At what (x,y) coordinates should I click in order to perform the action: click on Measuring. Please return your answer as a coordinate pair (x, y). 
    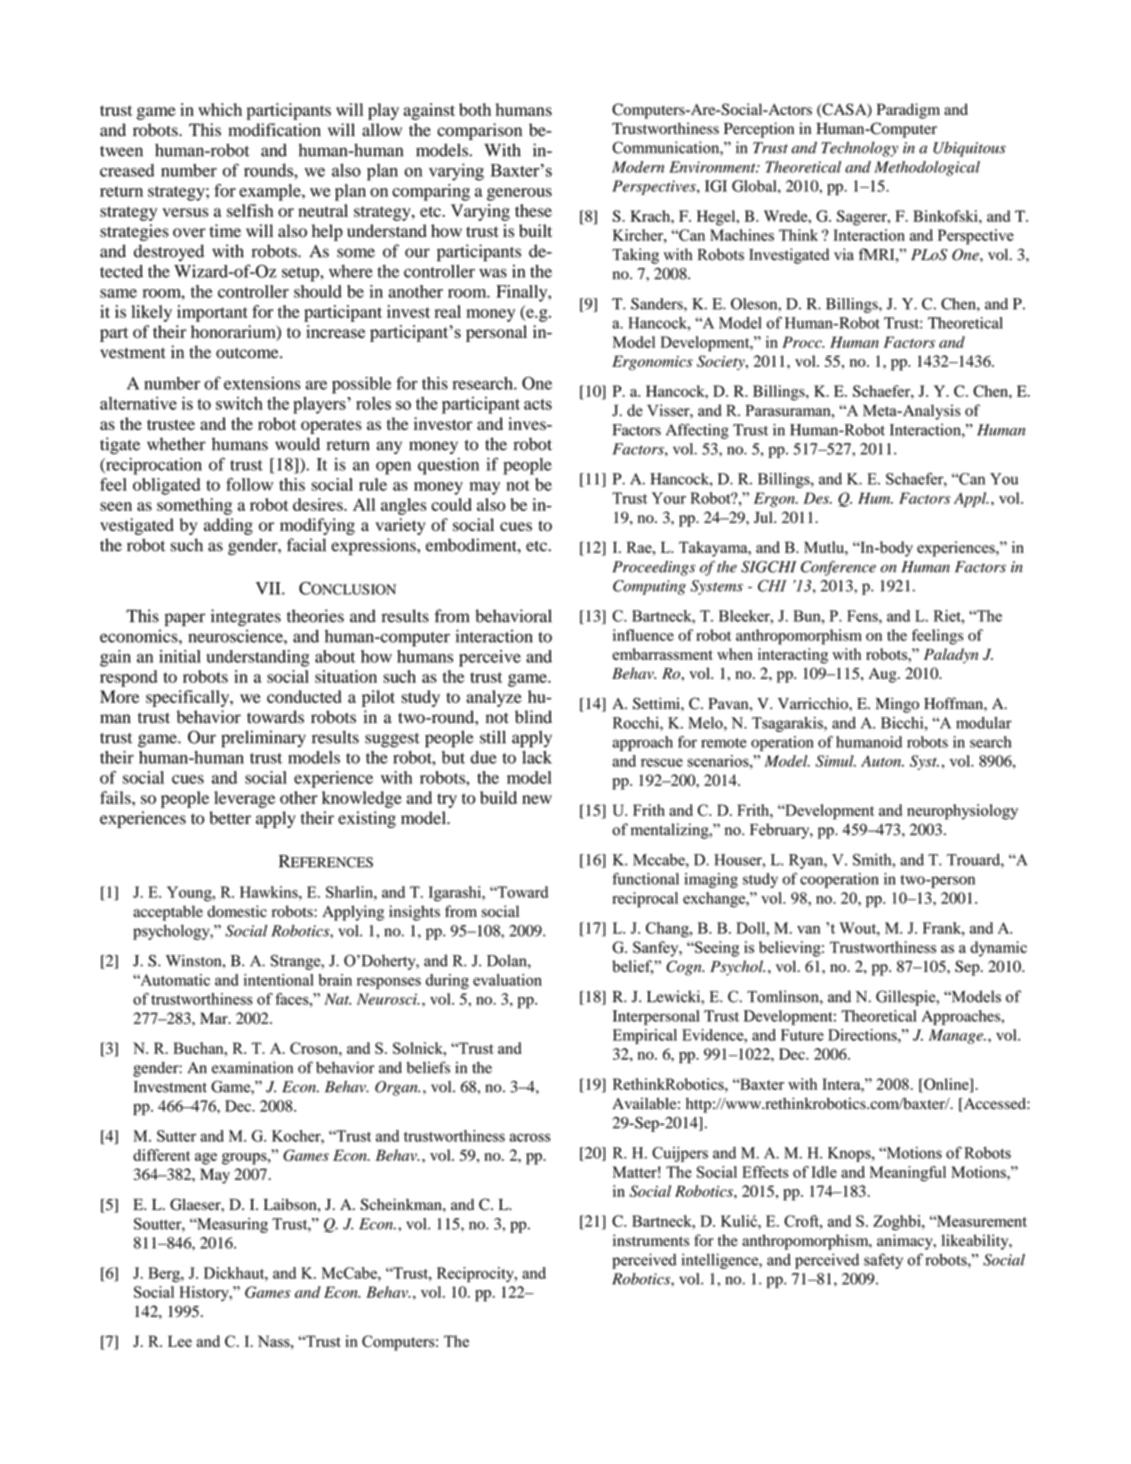
    Looking at the image, I should click on (231, 1225).
